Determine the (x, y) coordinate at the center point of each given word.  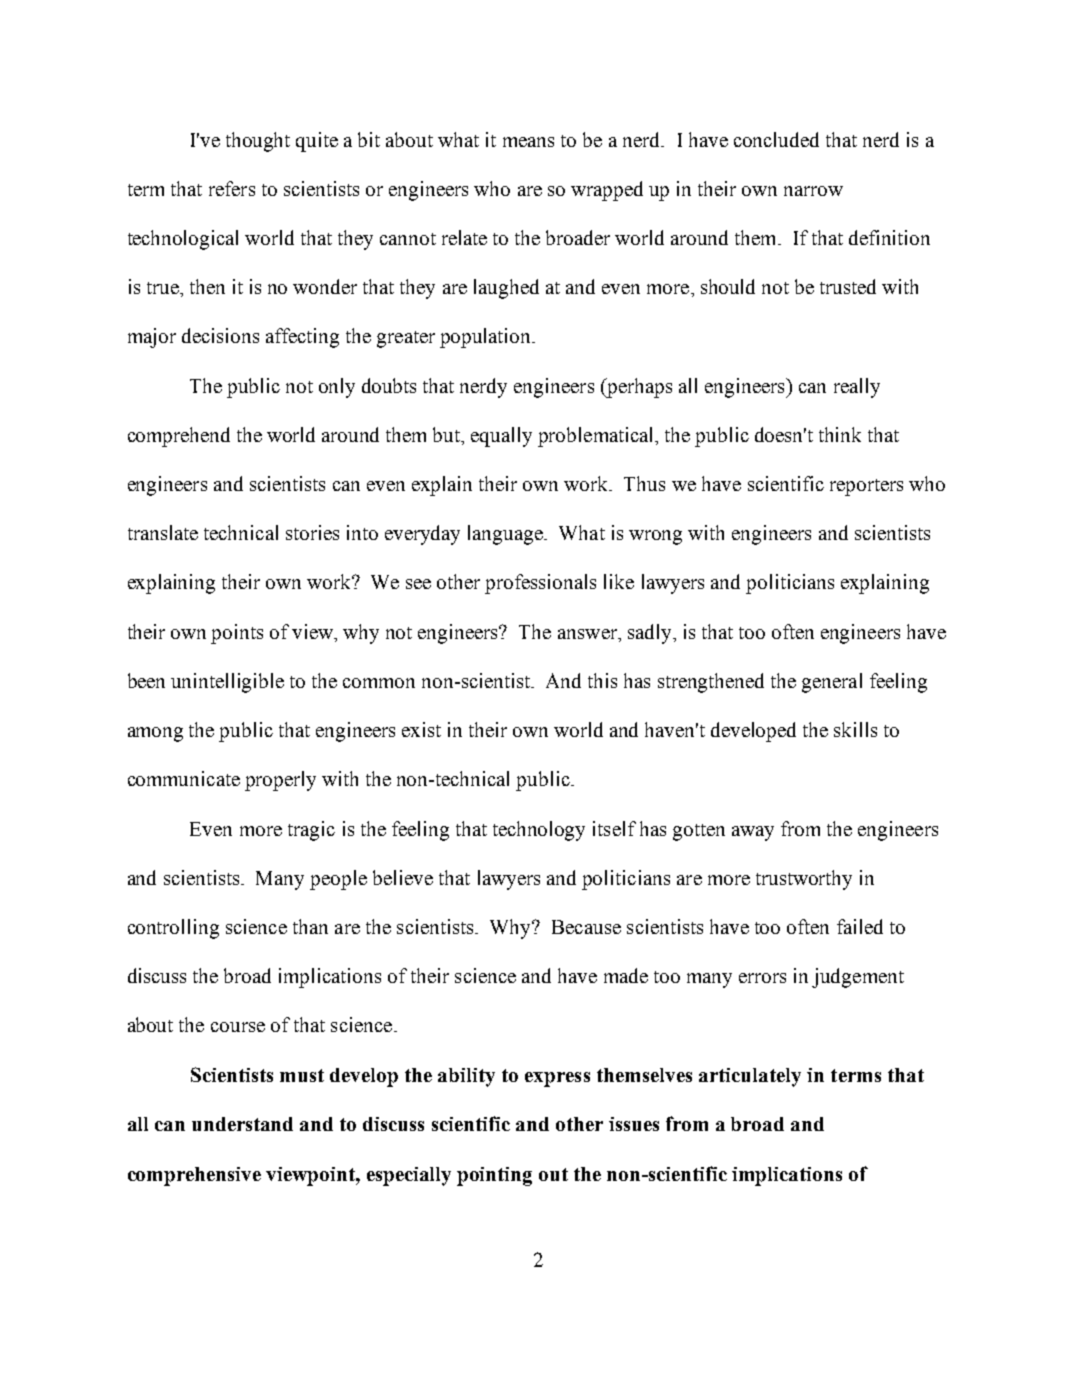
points (237, 634)
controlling (173, 929)
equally (501, 437)
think (840, 434)
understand (242, 1124)
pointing (494, 1176)
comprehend (179, 437)
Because (586, 927)
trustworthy (804, 880)
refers (232, 188)
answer (589, 634)
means (528, 142)
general (832, 683)
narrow (813, 191)
